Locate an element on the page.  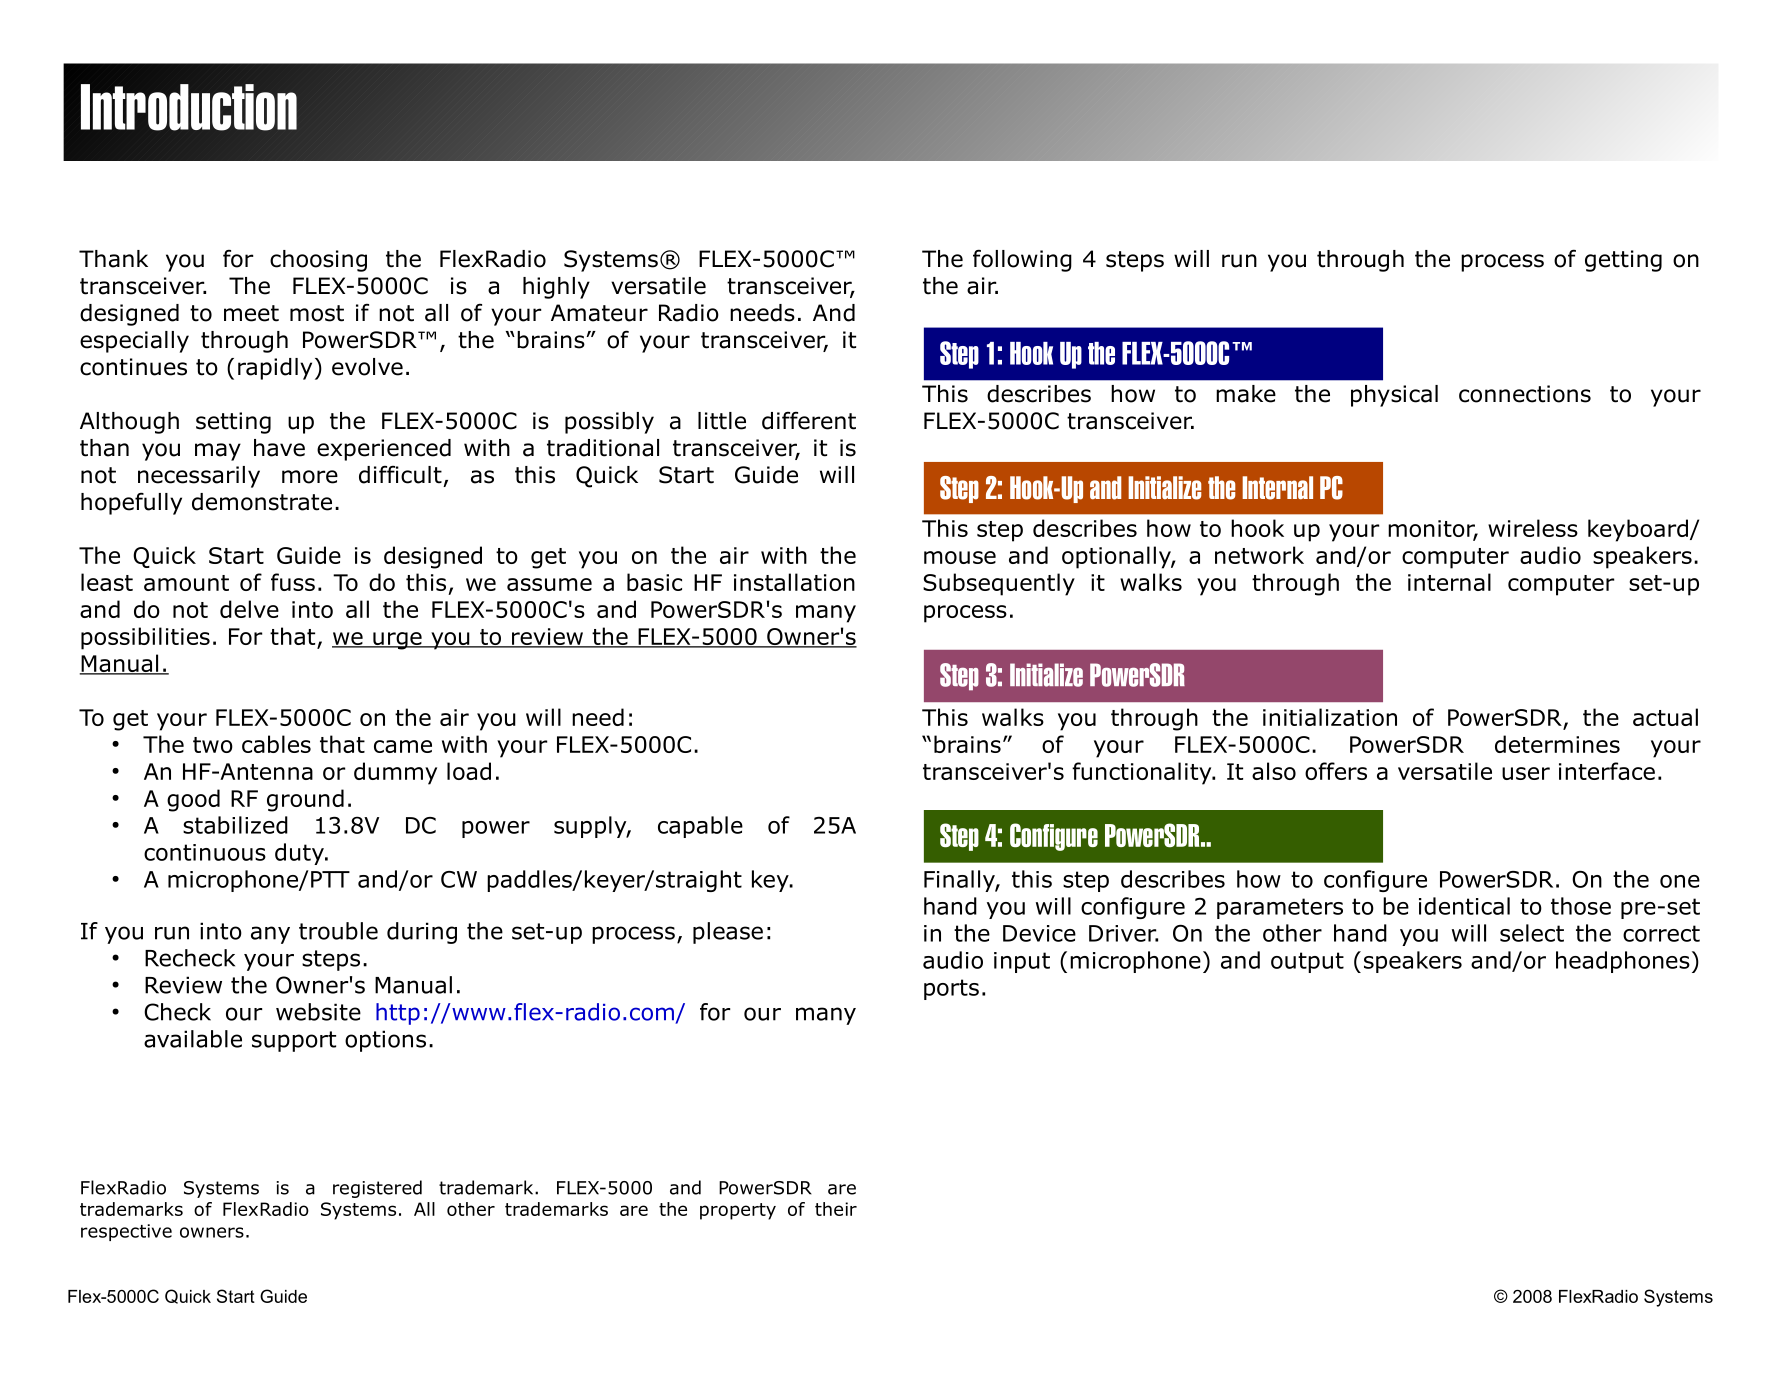
Device is located at coordinates (1039, 933).
